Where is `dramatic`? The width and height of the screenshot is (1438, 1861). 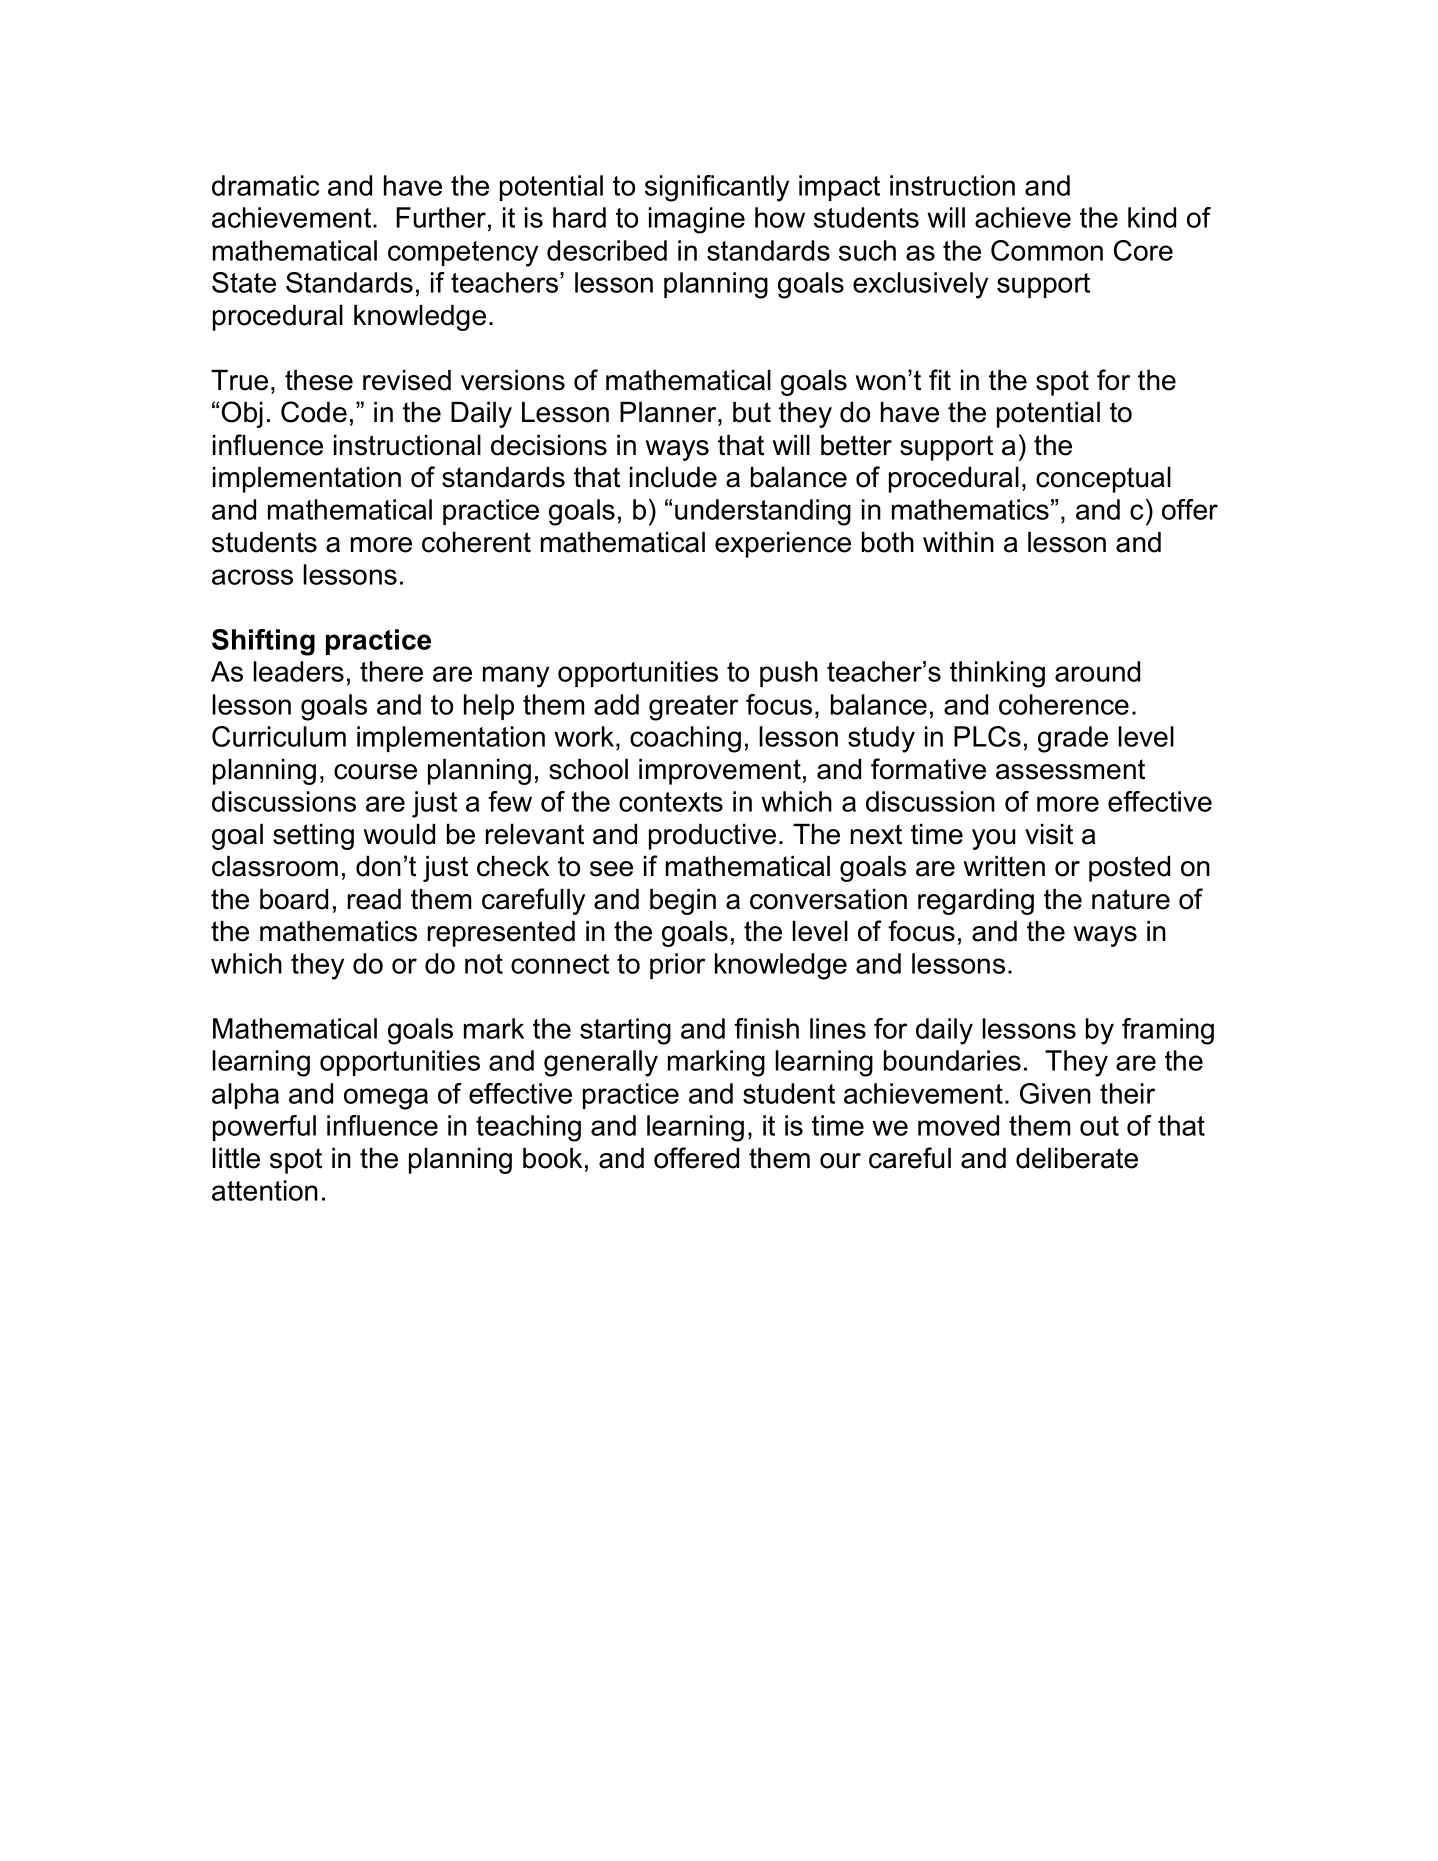 dramatic is located at coordinates (265, 185).
